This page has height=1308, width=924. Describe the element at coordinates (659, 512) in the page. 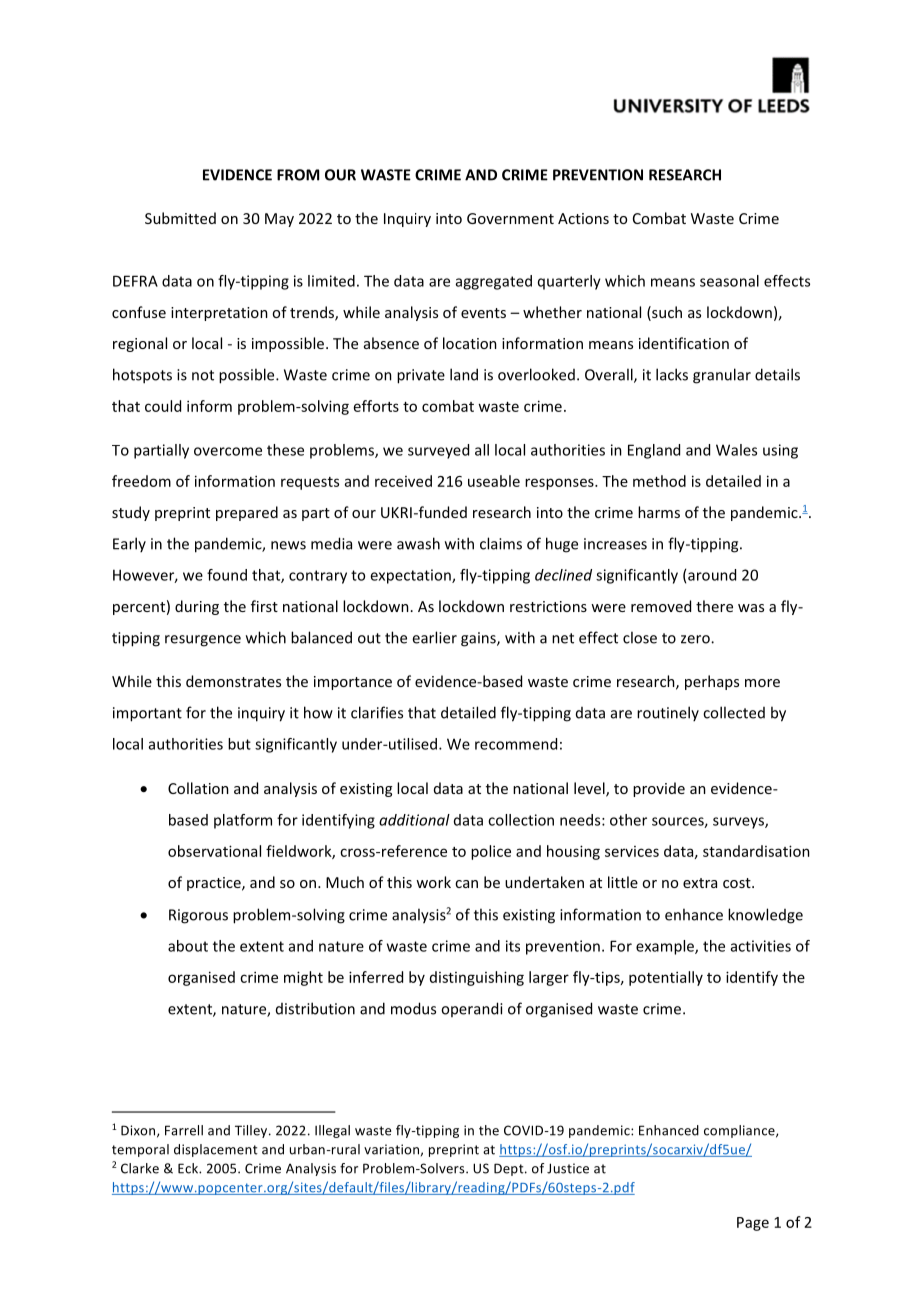

I see `harms` at that location.
